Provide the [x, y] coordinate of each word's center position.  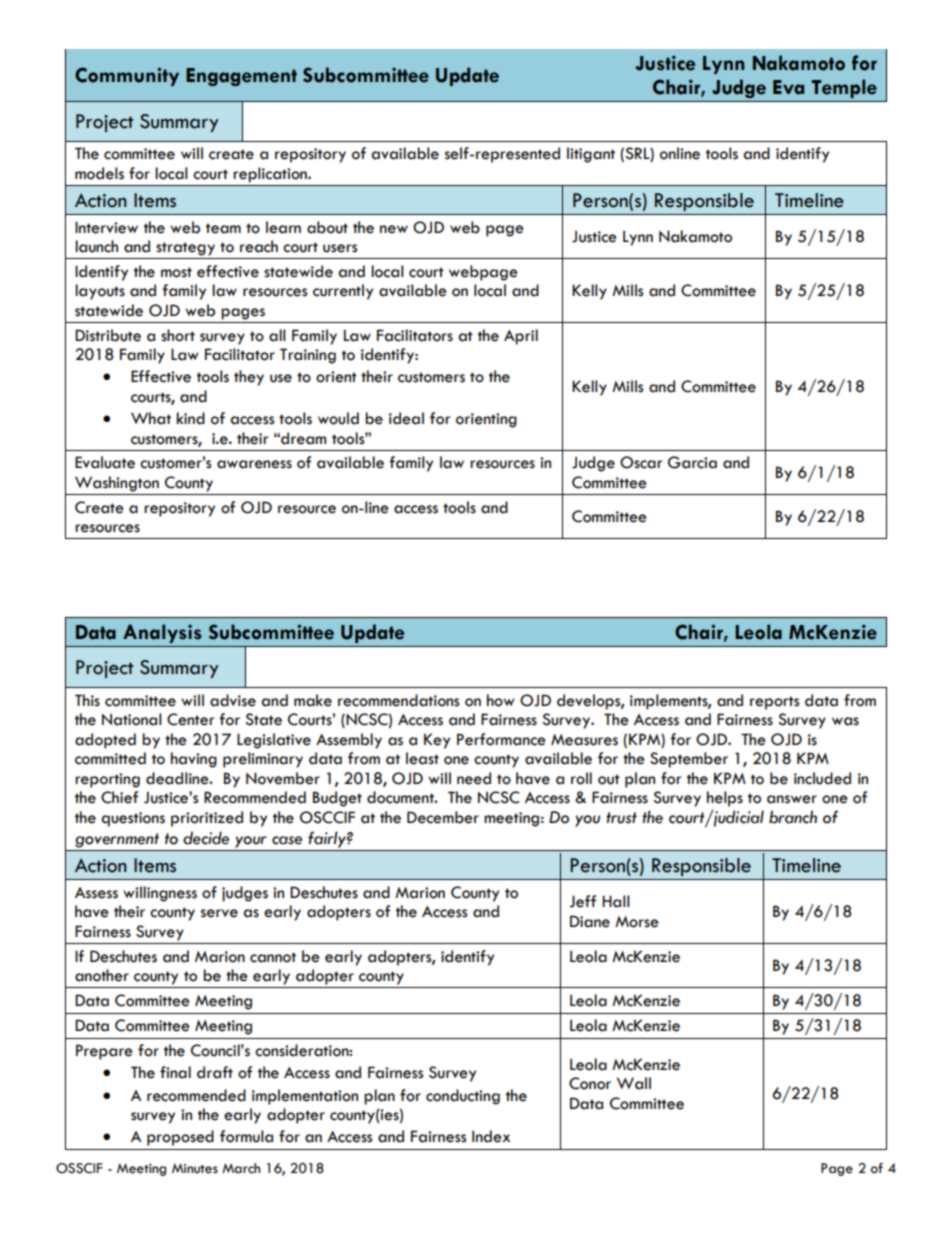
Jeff [582, 901]
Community [127, 76]
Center [190, 719]
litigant [591, 155]
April [521, 337]
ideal [406, 418]
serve [219, 913]
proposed [180, 1138]
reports [774, 703]
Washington [117, 484]
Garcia [692, 462]
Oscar [641, 462]
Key [437, 741]
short [178, 335]
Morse [637, 922]
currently [343, 292]
